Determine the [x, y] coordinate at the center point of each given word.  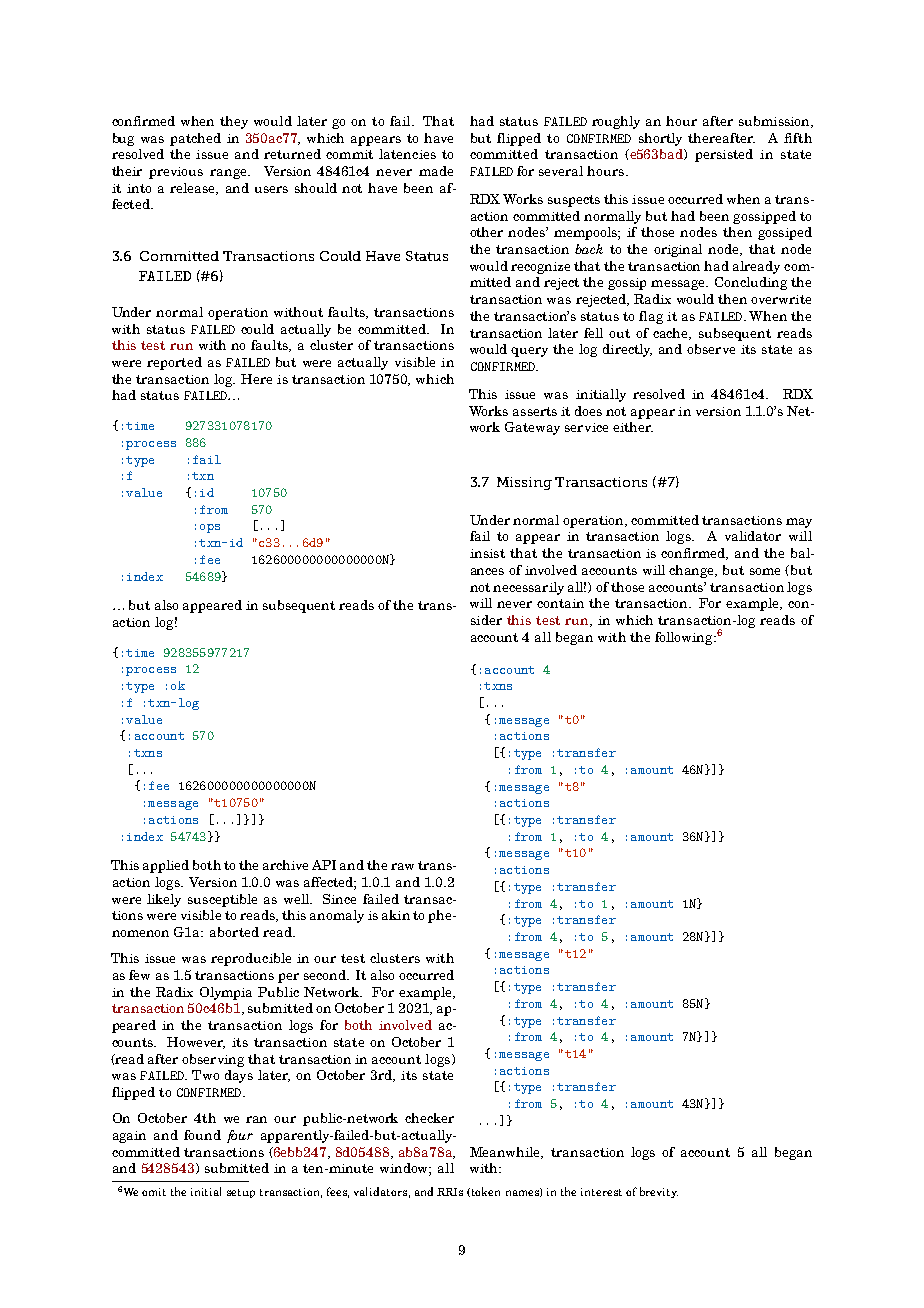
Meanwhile [506, 1153]
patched [195, 139]
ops [210, 528]
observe [711, 349]
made [436, 171]
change [693, 571]
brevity [659, 1192]
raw [402, 866]
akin [396, 915]
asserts [535, 411]
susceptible [222, 900]
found [202, 1135]
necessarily [528, 588]
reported [174, 363]
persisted [724, 155]
